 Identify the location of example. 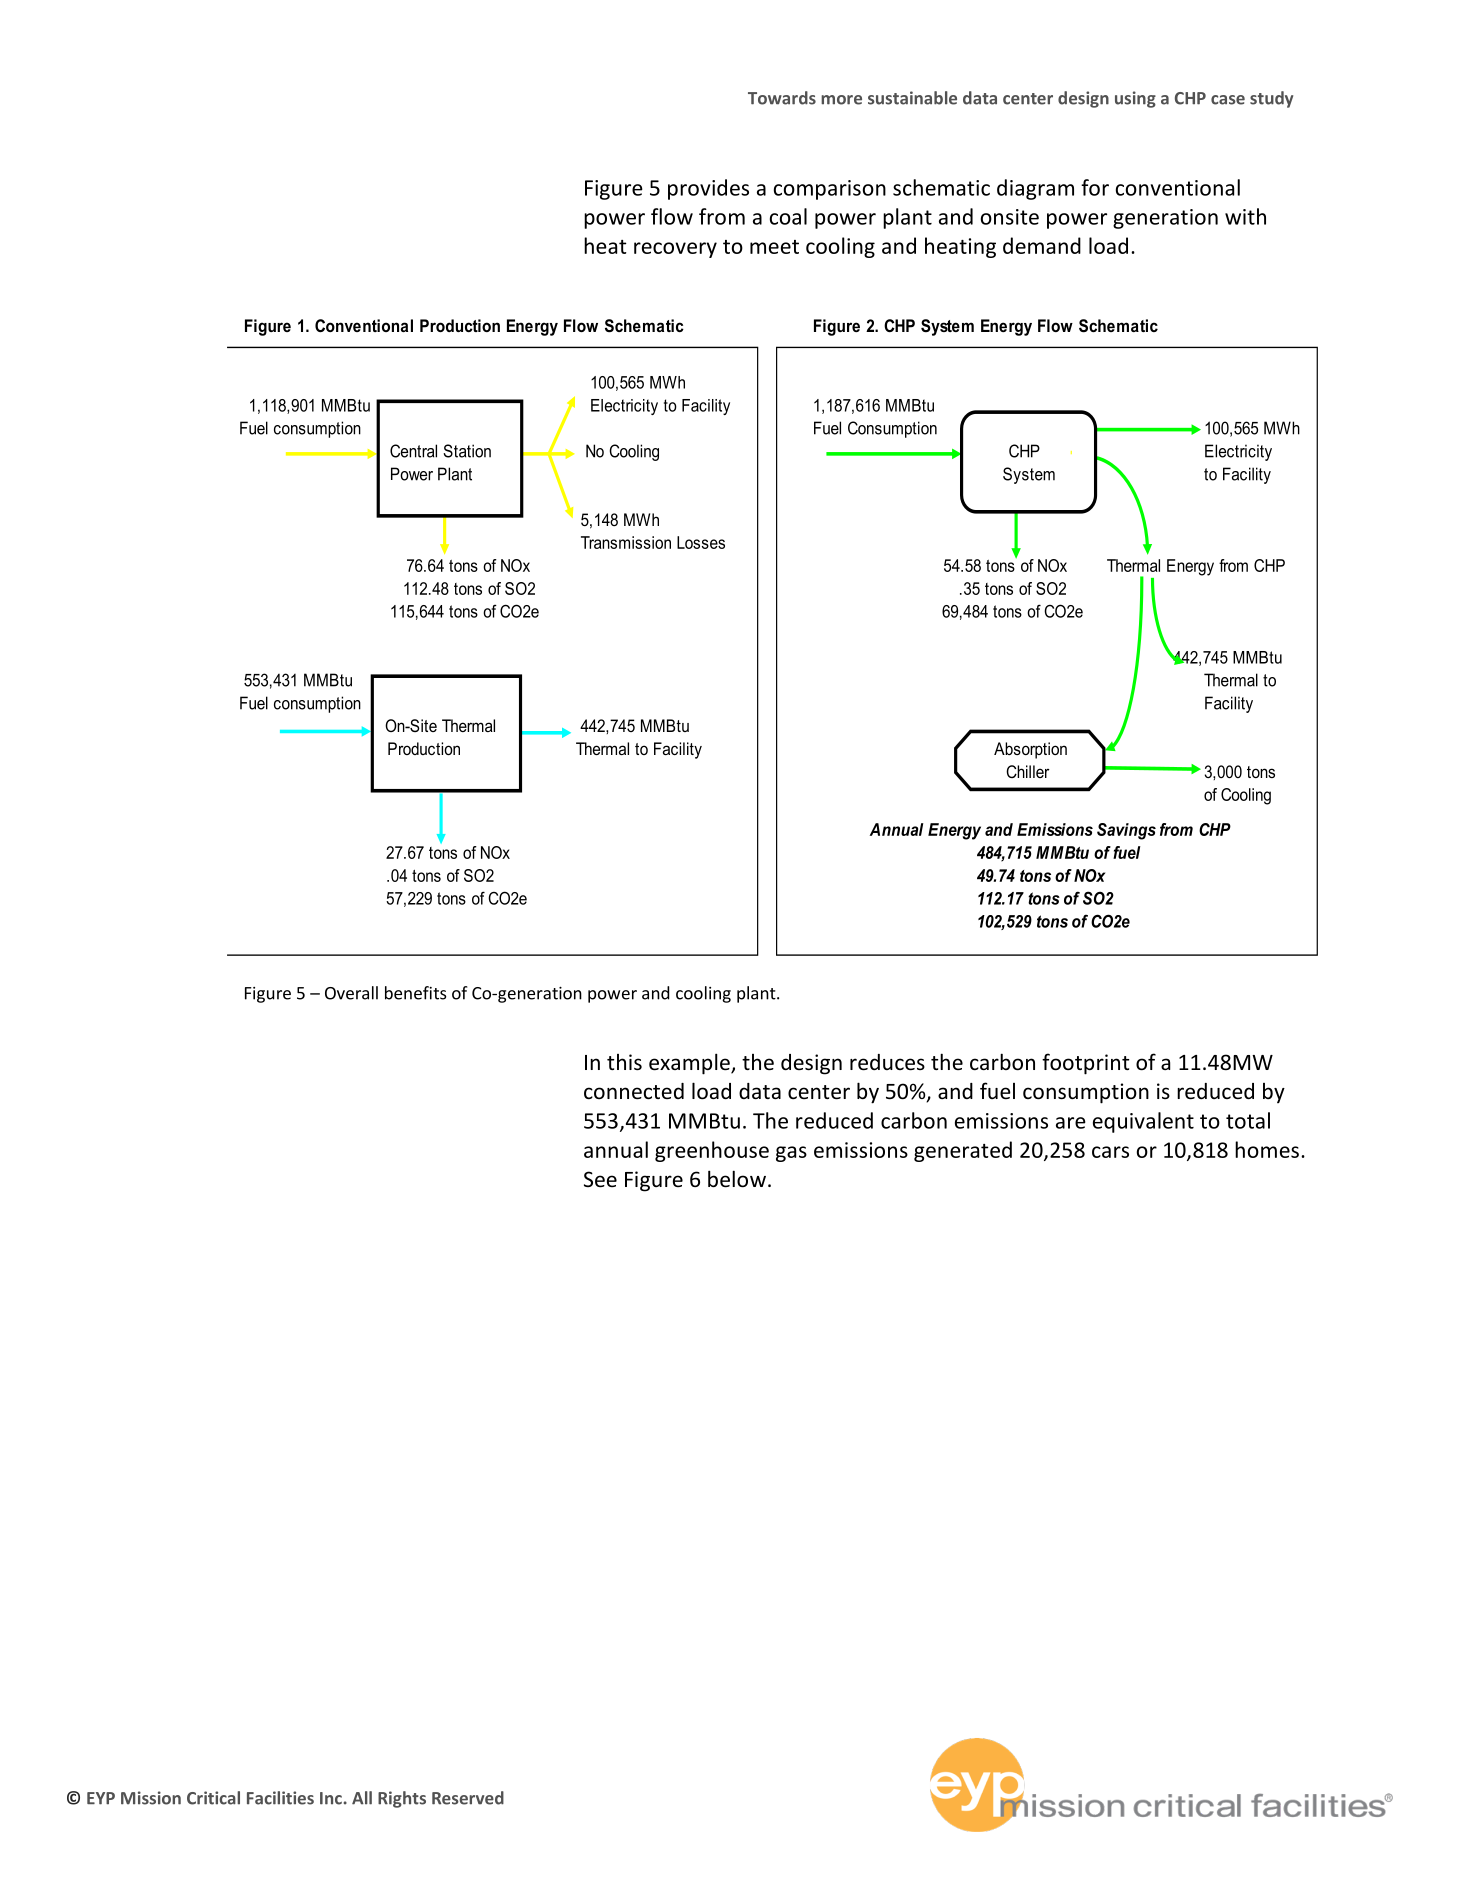
(690, 1064).
